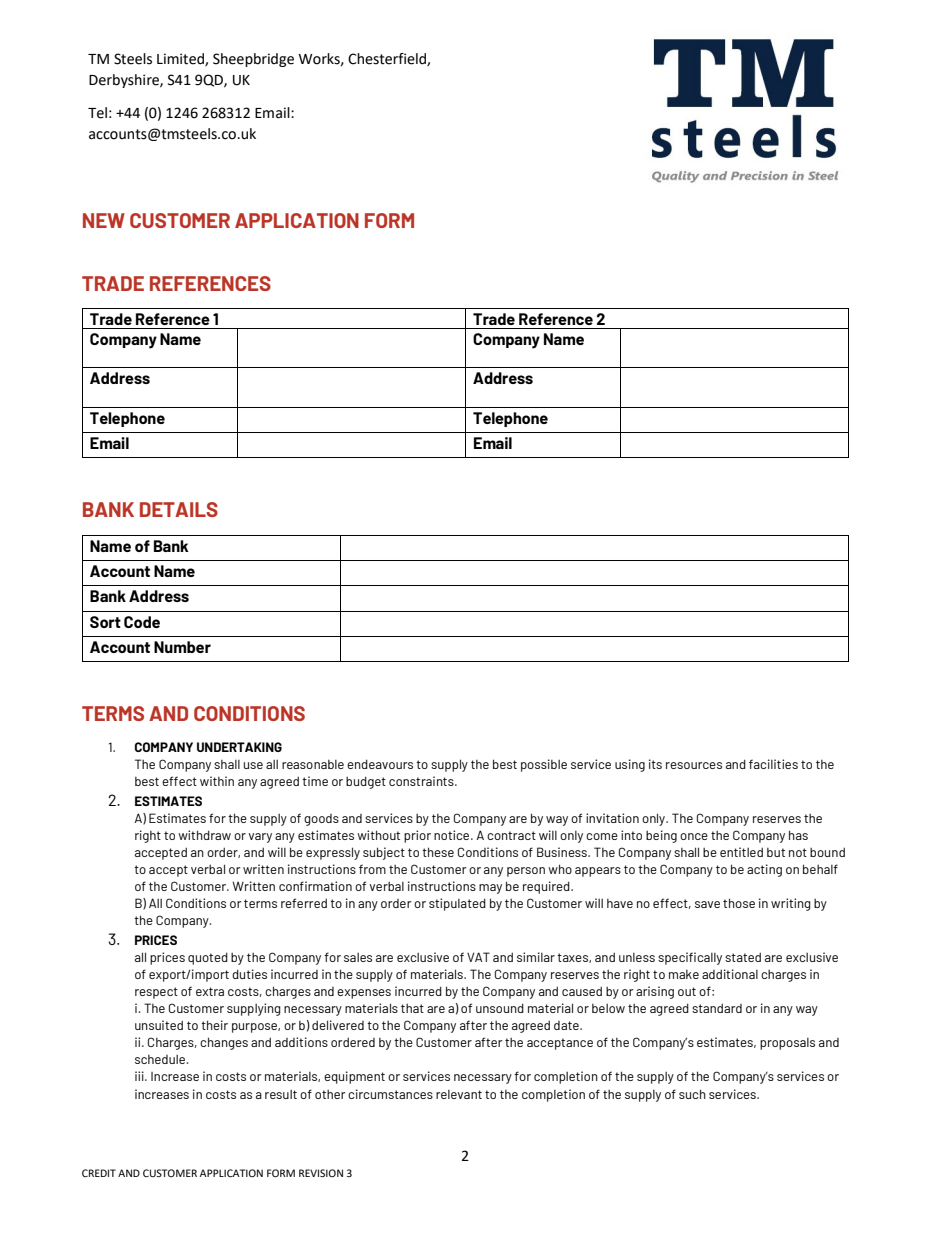  Describe the element at coordinates (773, 764) in the document. I see `facilities` at that location.
